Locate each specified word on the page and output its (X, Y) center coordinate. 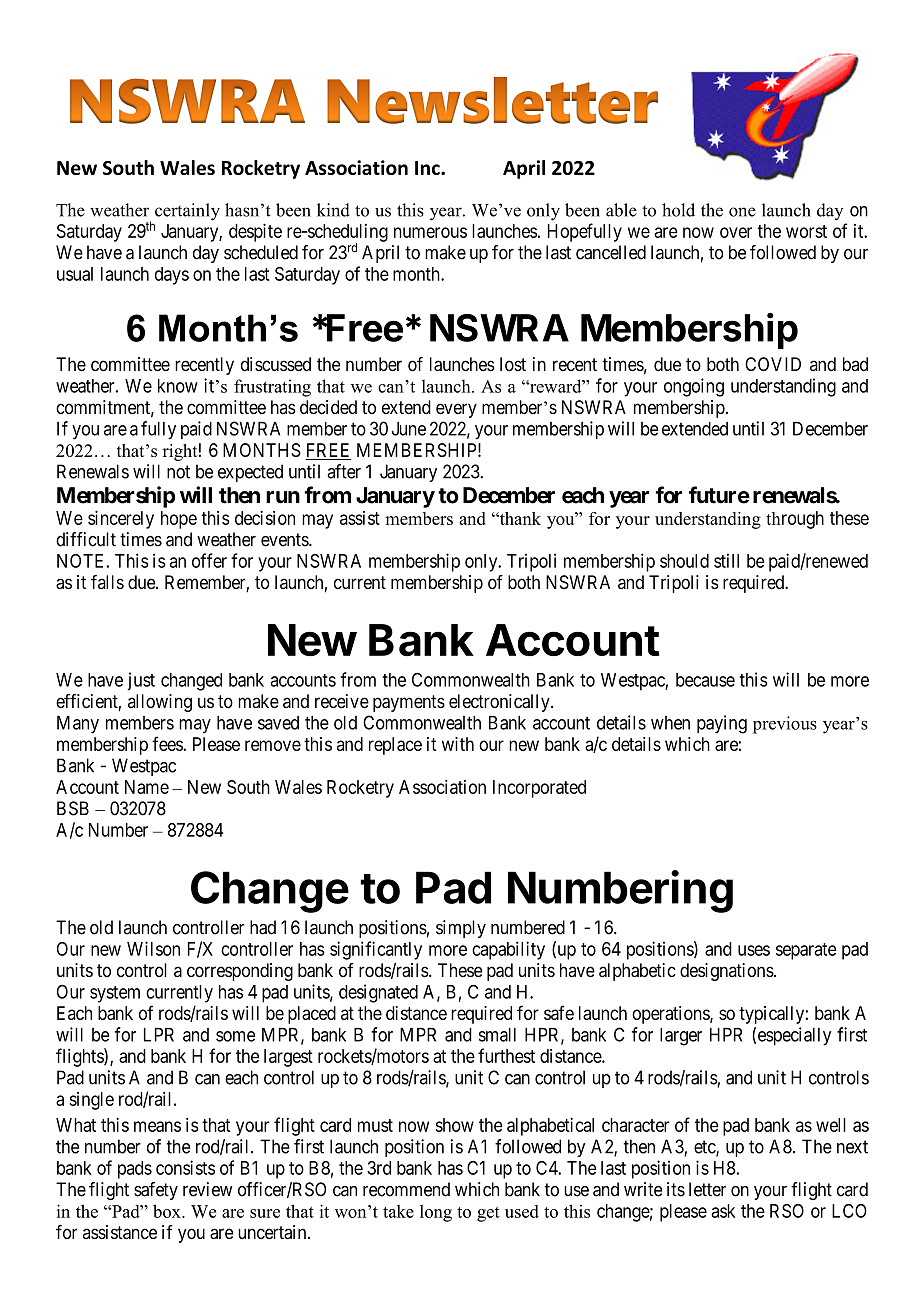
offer (209, 560)
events (285, 540)
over (736, 232)
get (488, 1214)
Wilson (153, 948)
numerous (430, 232)
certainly (187, 212)
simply (461, 929)
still (726, 560)
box (168, 1211)
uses (754, 950)
